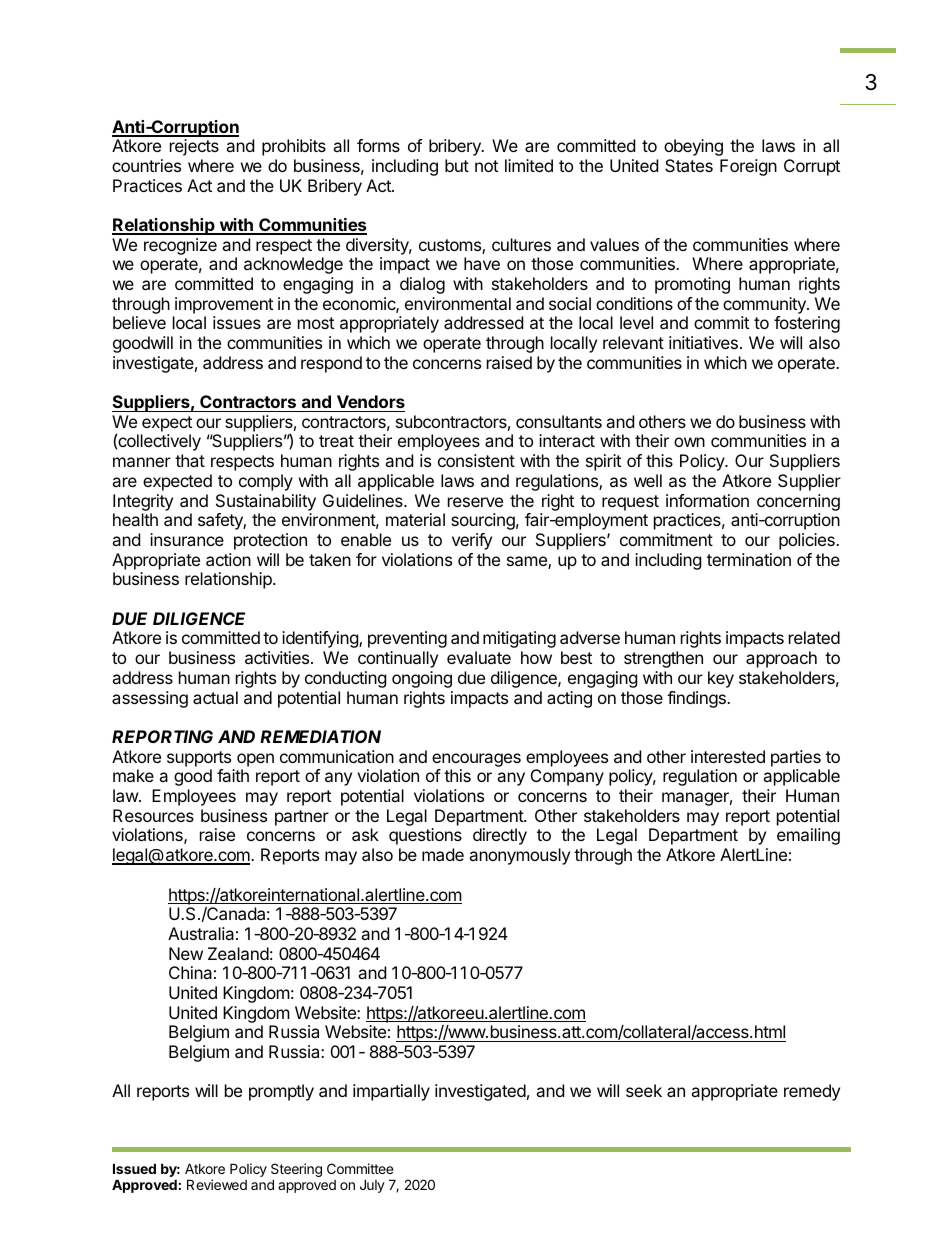  What do you see at coordinates (808, 836) in the screenshot?
I see `emailing` at bounding box center [808, 836].
